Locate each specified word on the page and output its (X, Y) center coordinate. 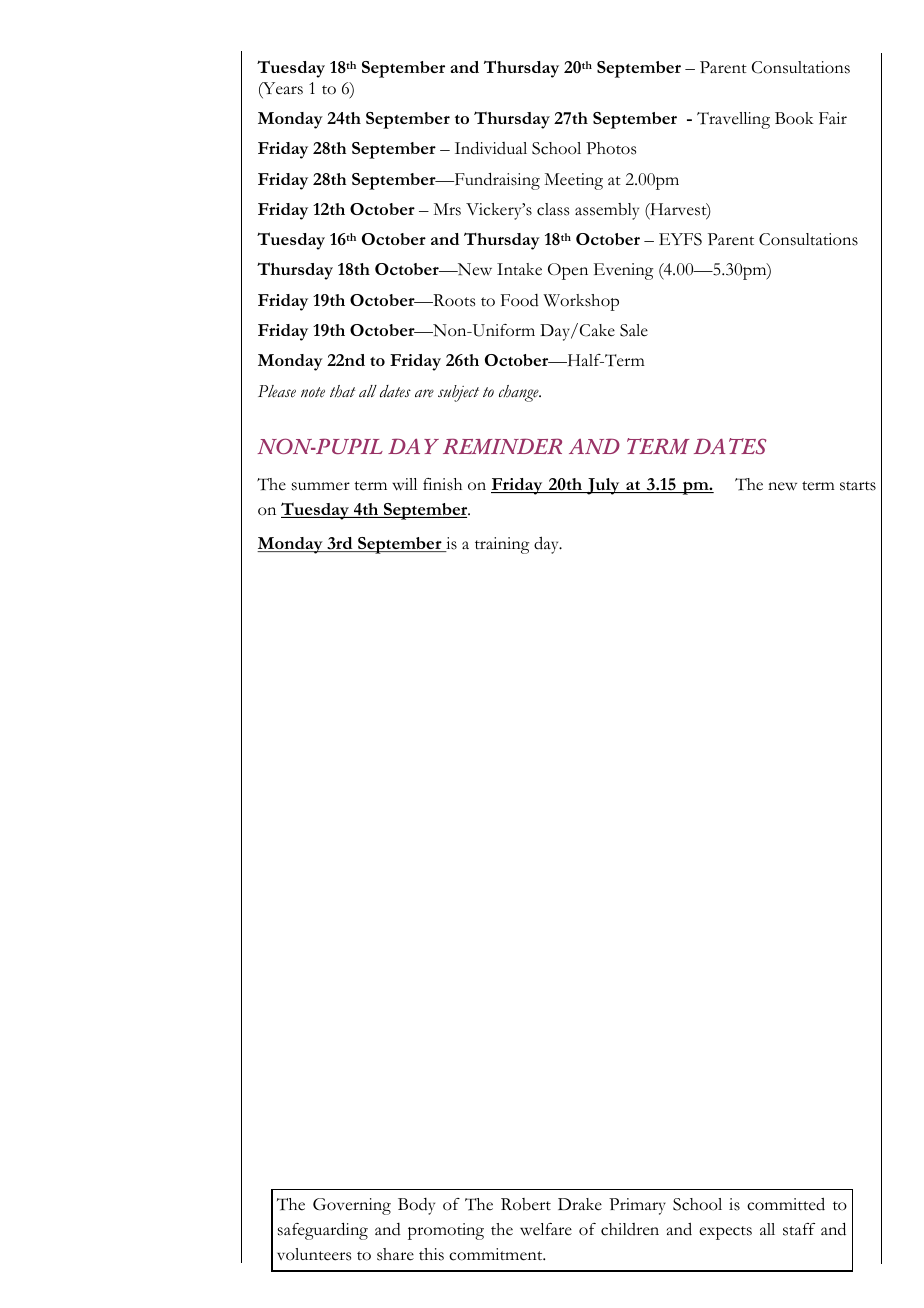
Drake (580, 1204)
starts (858, 486)
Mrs (447, 209)
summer (321, 486)
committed (786, 1204)
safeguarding (323, 1231)
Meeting (573, 181)
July (603, 486)
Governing (352, 1206)
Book (794, 118)
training (502, 545)
